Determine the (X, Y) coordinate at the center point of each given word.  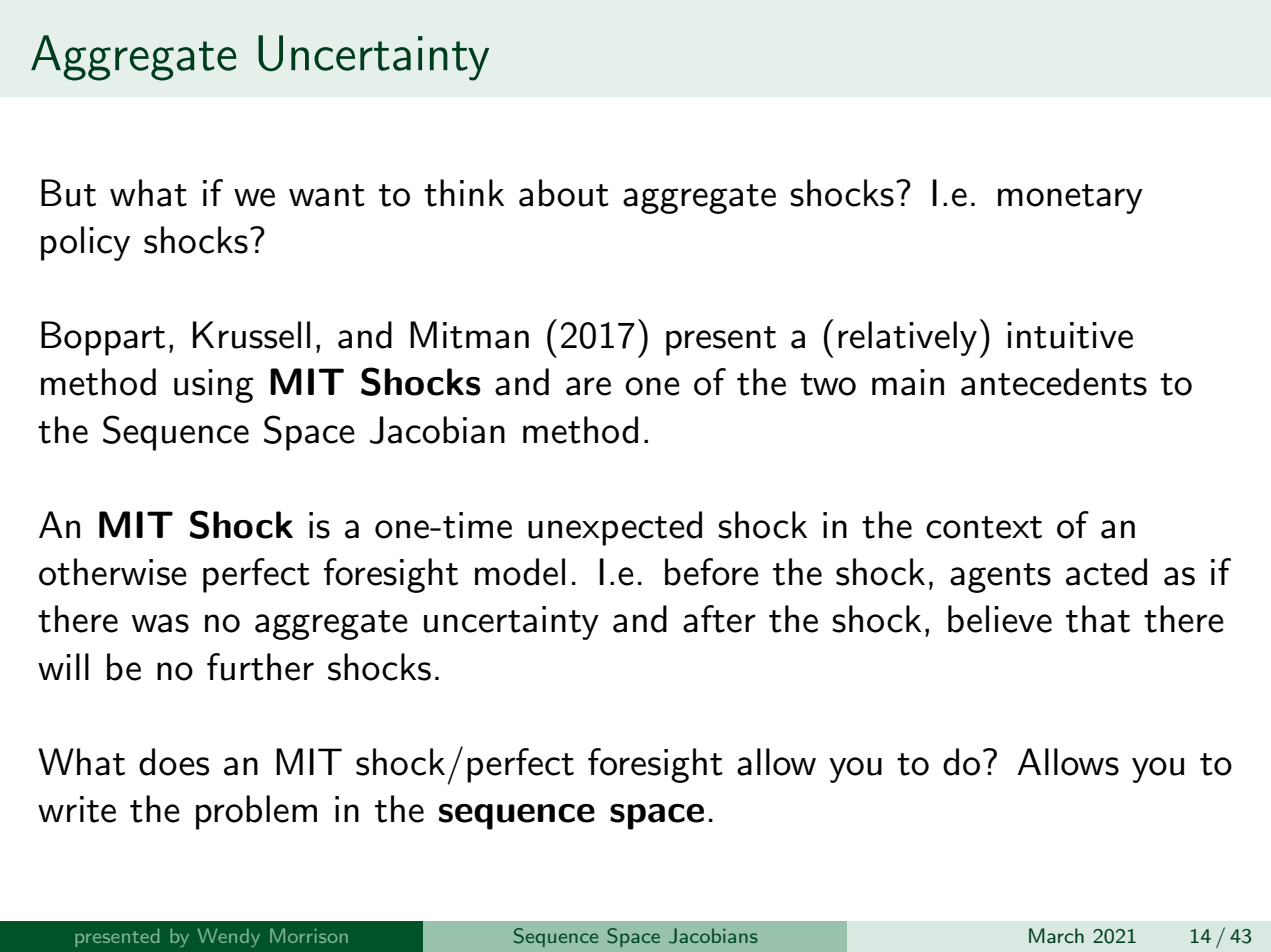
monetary (1070, 199)
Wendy (229, 937)
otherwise (113, 572)
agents (1000, 578)
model (520, 572)
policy (85, 243)
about (564, 193)
